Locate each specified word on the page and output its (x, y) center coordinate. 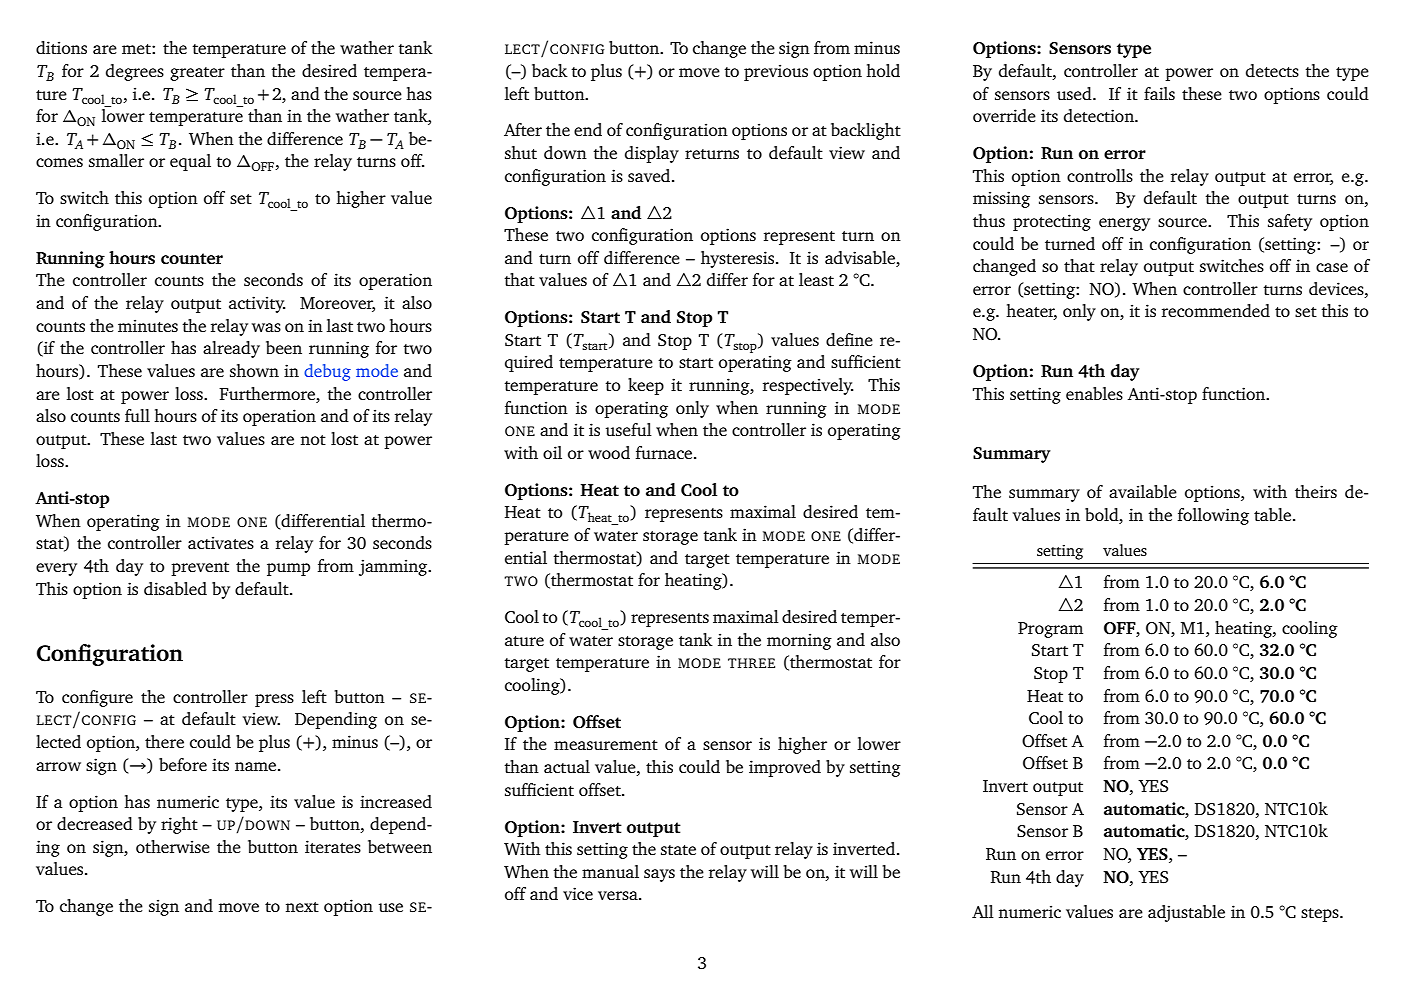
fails (1159, 93)
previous (776, 72)
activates (221, 542)
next (302, 907)
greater (197, 74)
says (659, 875)
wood (609, 452)
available (1143, 491)
